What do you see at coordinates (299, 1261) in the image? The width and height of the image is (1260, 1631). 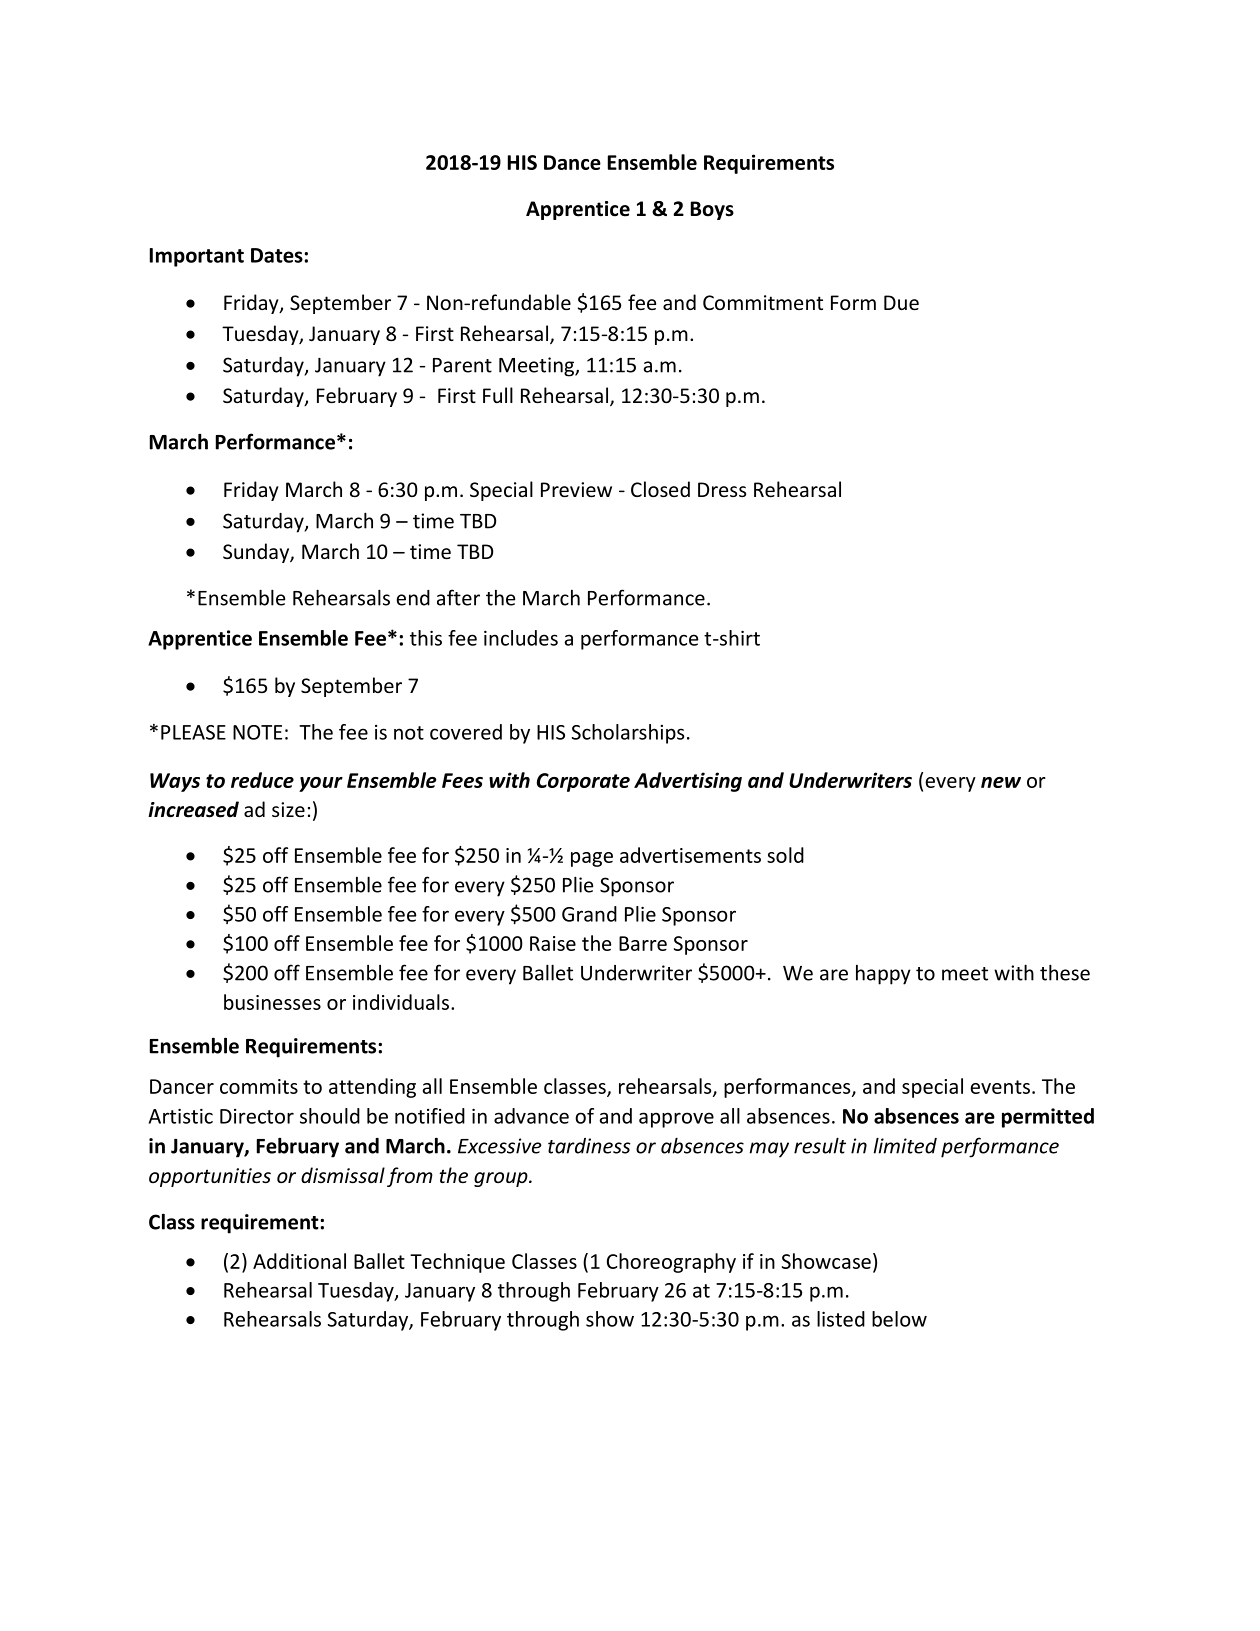 I see `Additional` at bounding box center [299, 1261].
